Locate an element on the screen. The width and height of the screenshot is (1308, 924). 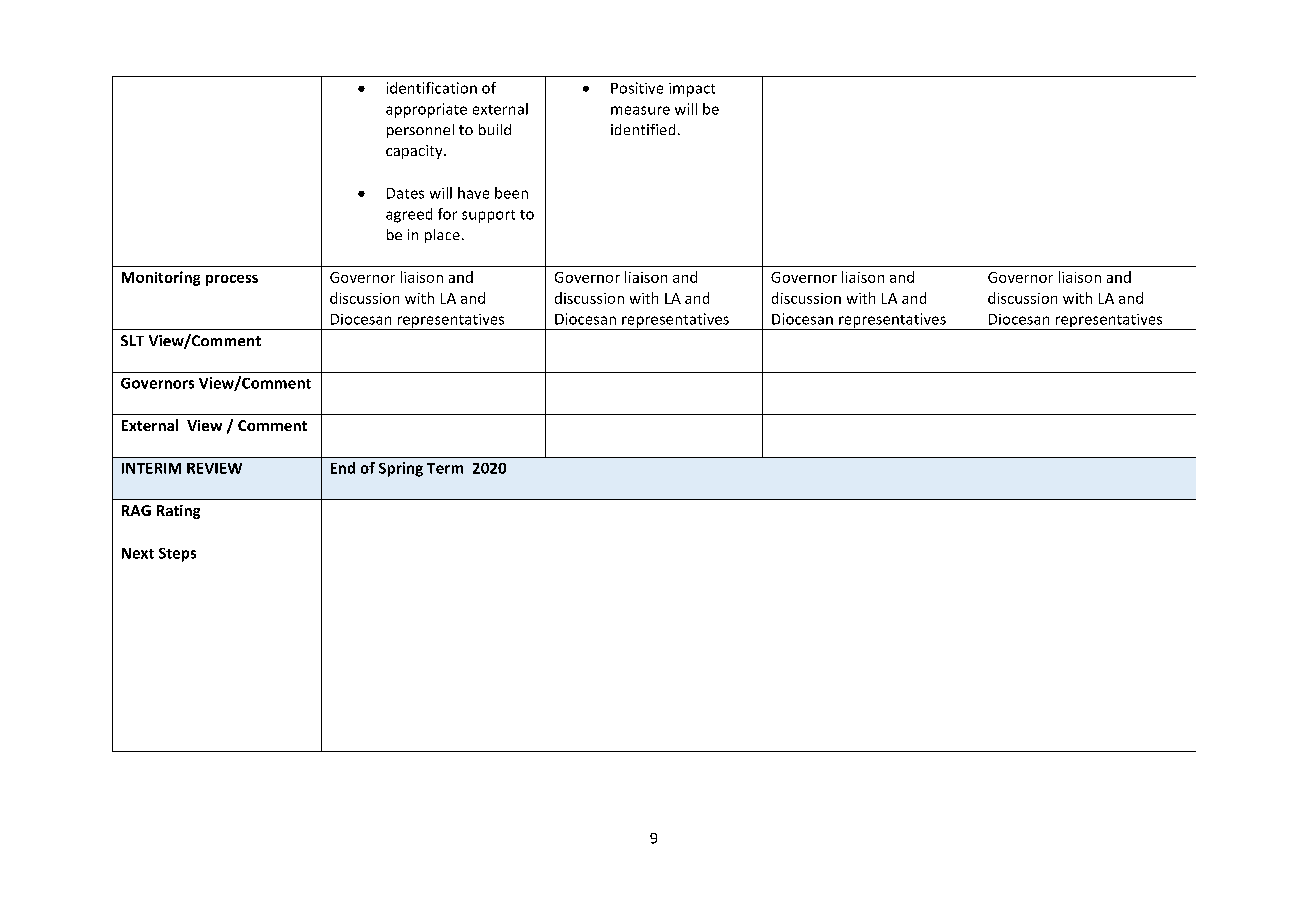
identification is located at coordinates (432, 88).
